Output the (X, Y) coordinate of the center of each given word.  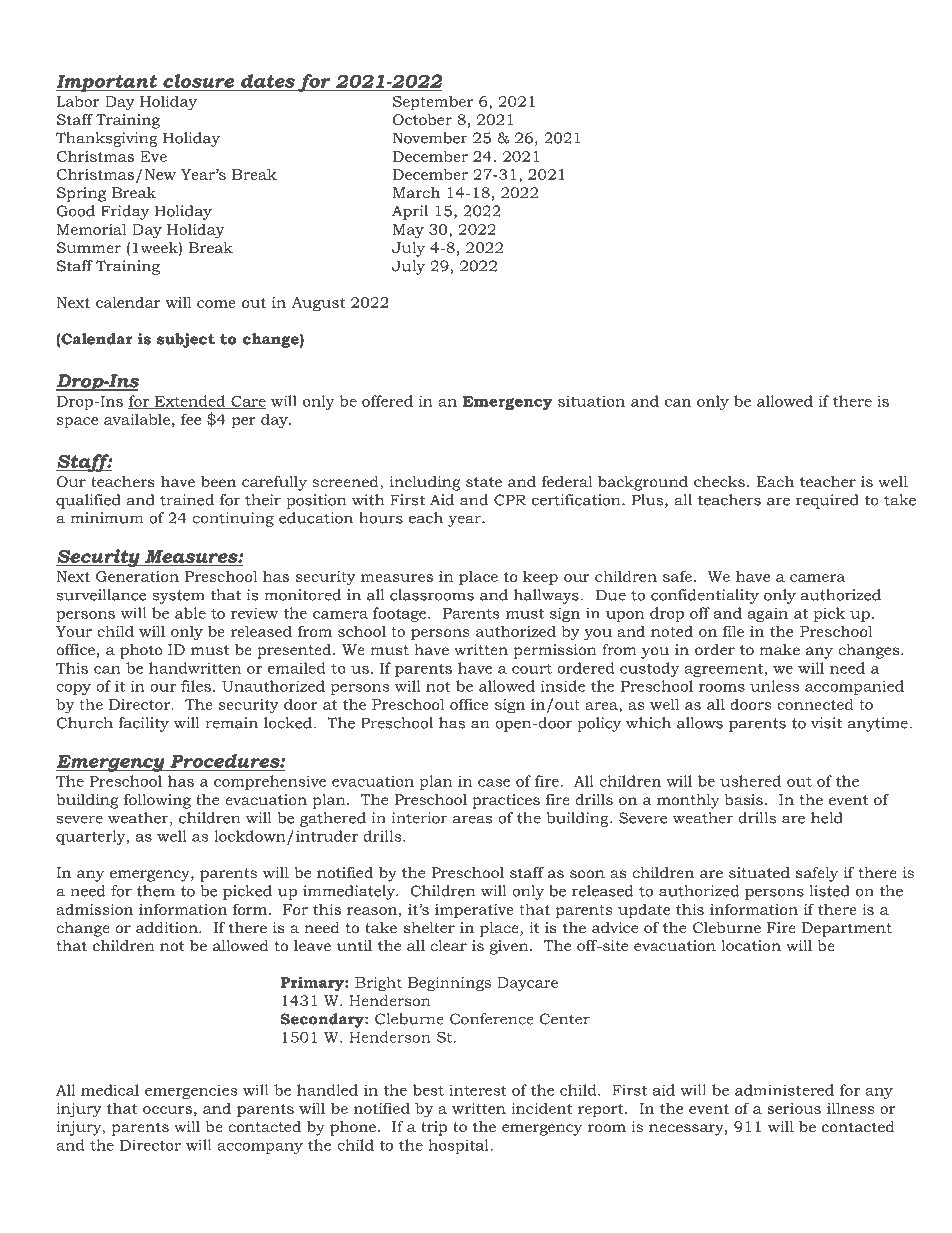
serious (794, 1108)
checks (719, 481)
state (484, 482)
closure (198, 81)
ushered (750, 781)
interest (478, 1090)
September (433, 102)
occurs (167, 1110)
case (494, 783)
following (157, 801)
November (430, 138)
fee (191, 419)
